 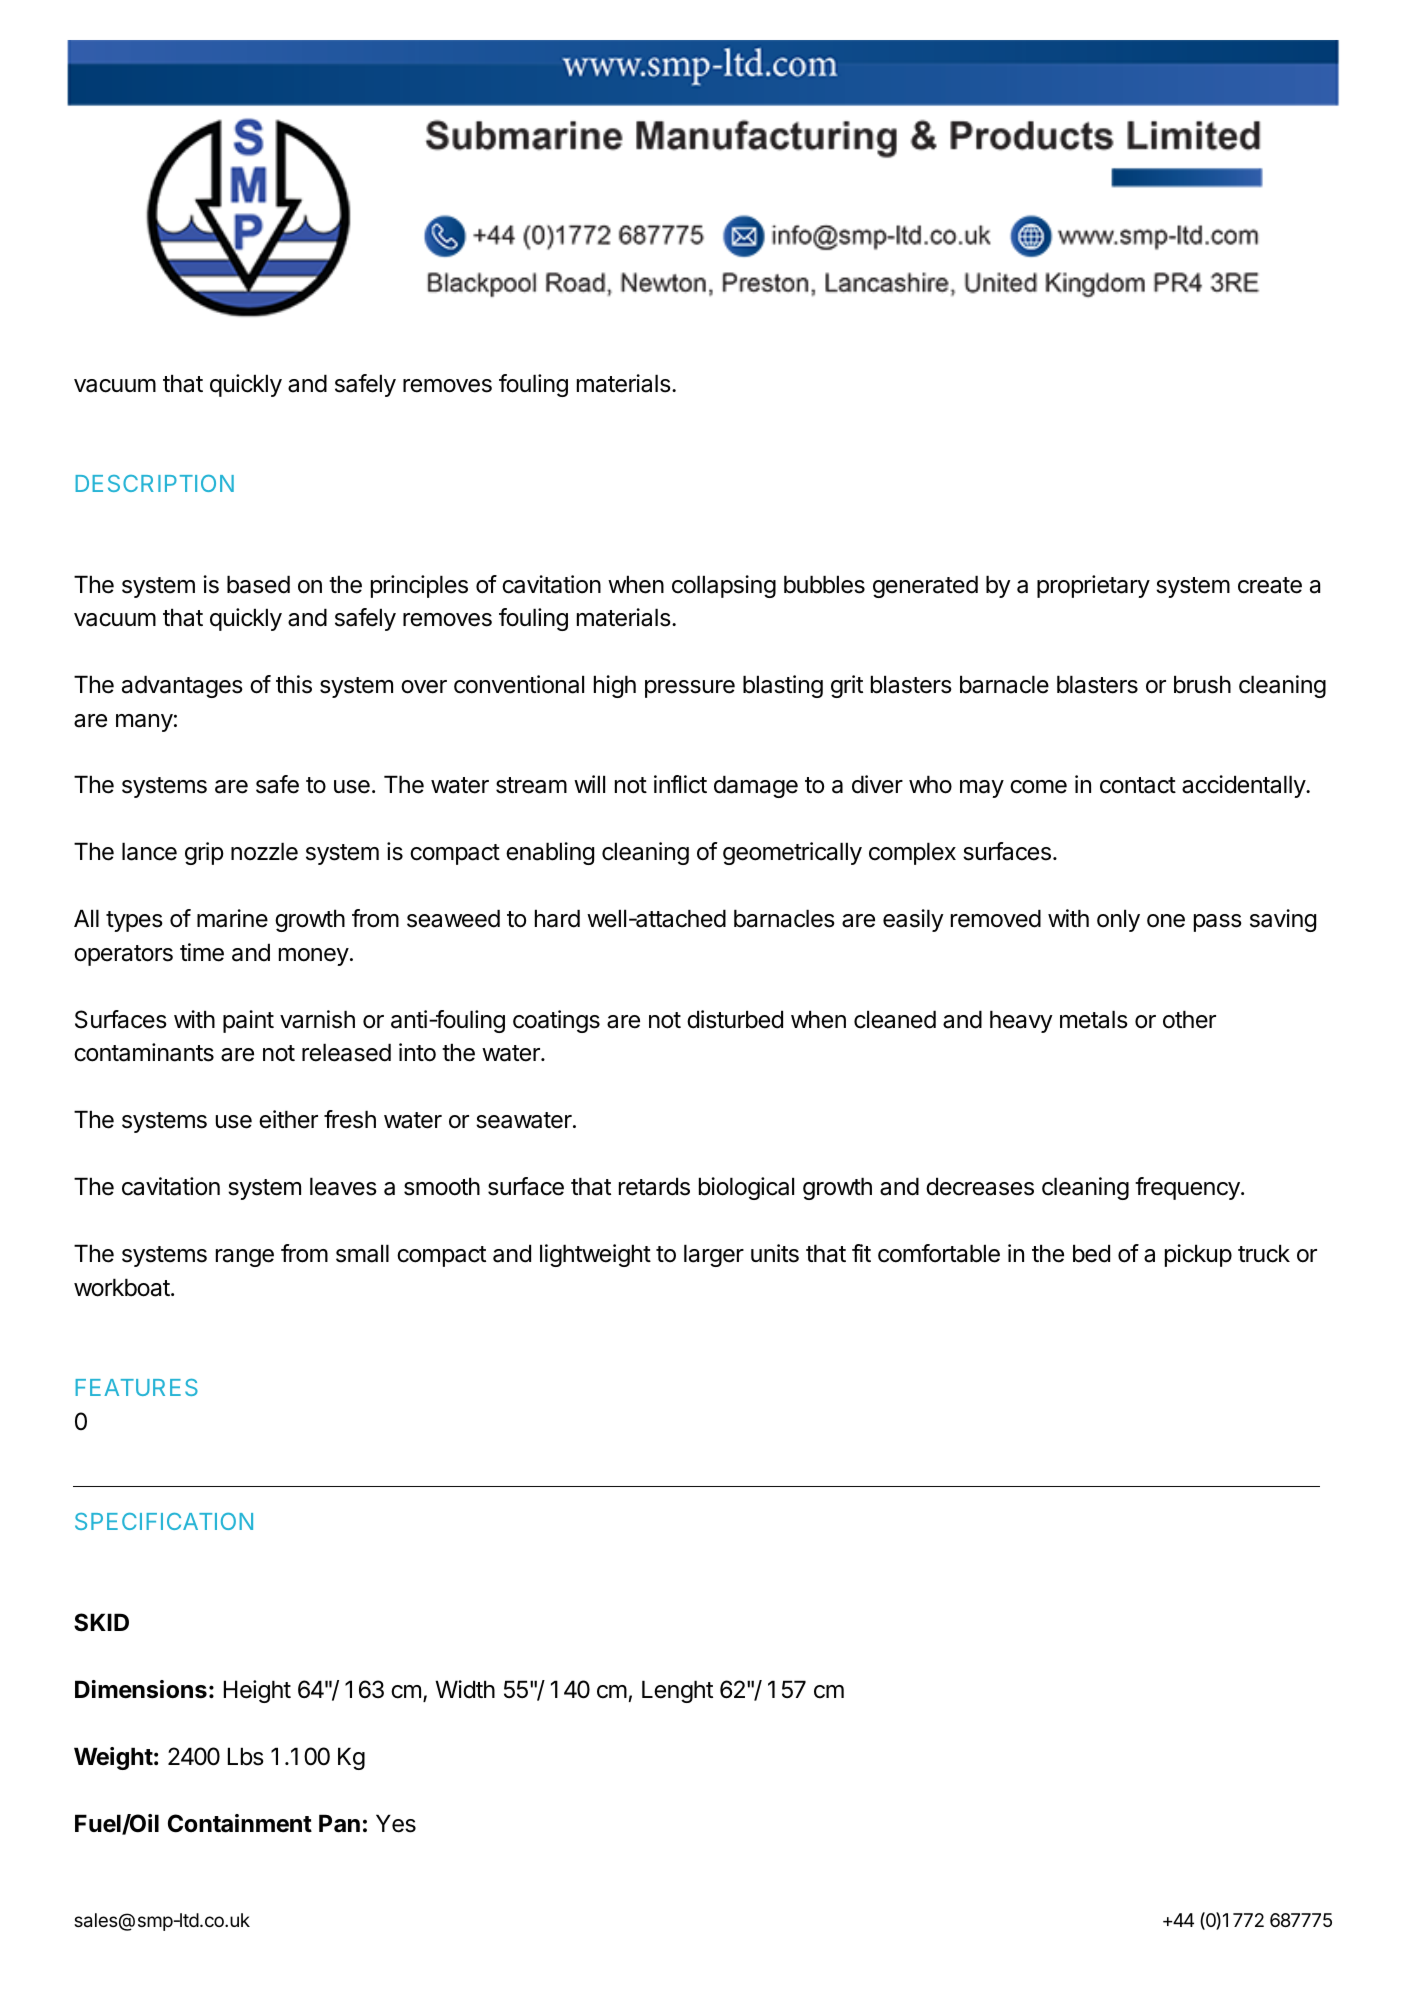 I want to click on contact, so click(x=1138, y=785).
